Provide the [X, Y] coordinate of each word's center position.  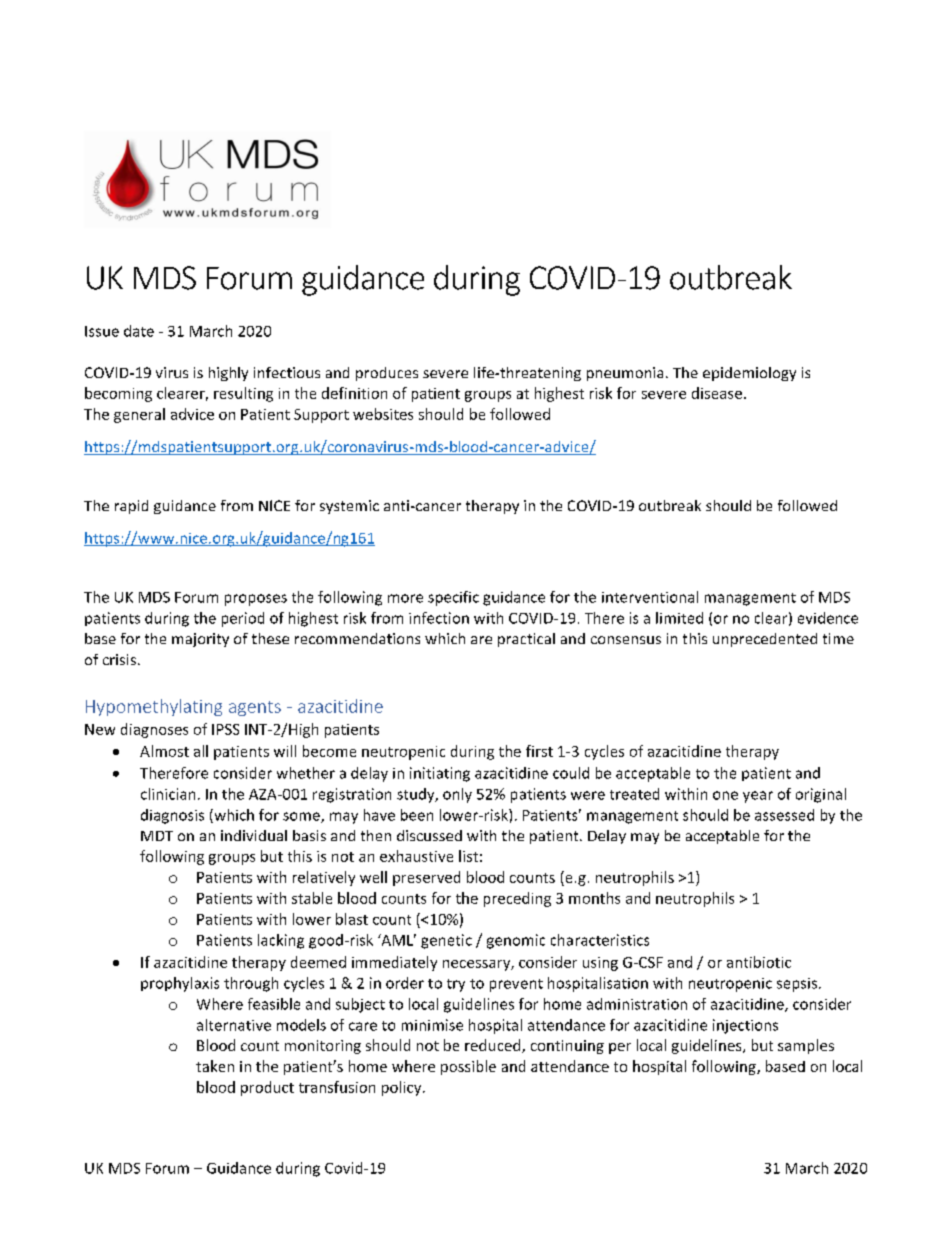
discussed [429, 835]
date [139, 331]
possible [468, 1067]
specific [453, 598]
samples [806, 1046]
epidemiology [749, 374]
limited [679, 618]
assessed [784, 815]
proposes [256, 600]
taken [215, 1066]
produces [387, 374]
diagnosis [172, 816]
